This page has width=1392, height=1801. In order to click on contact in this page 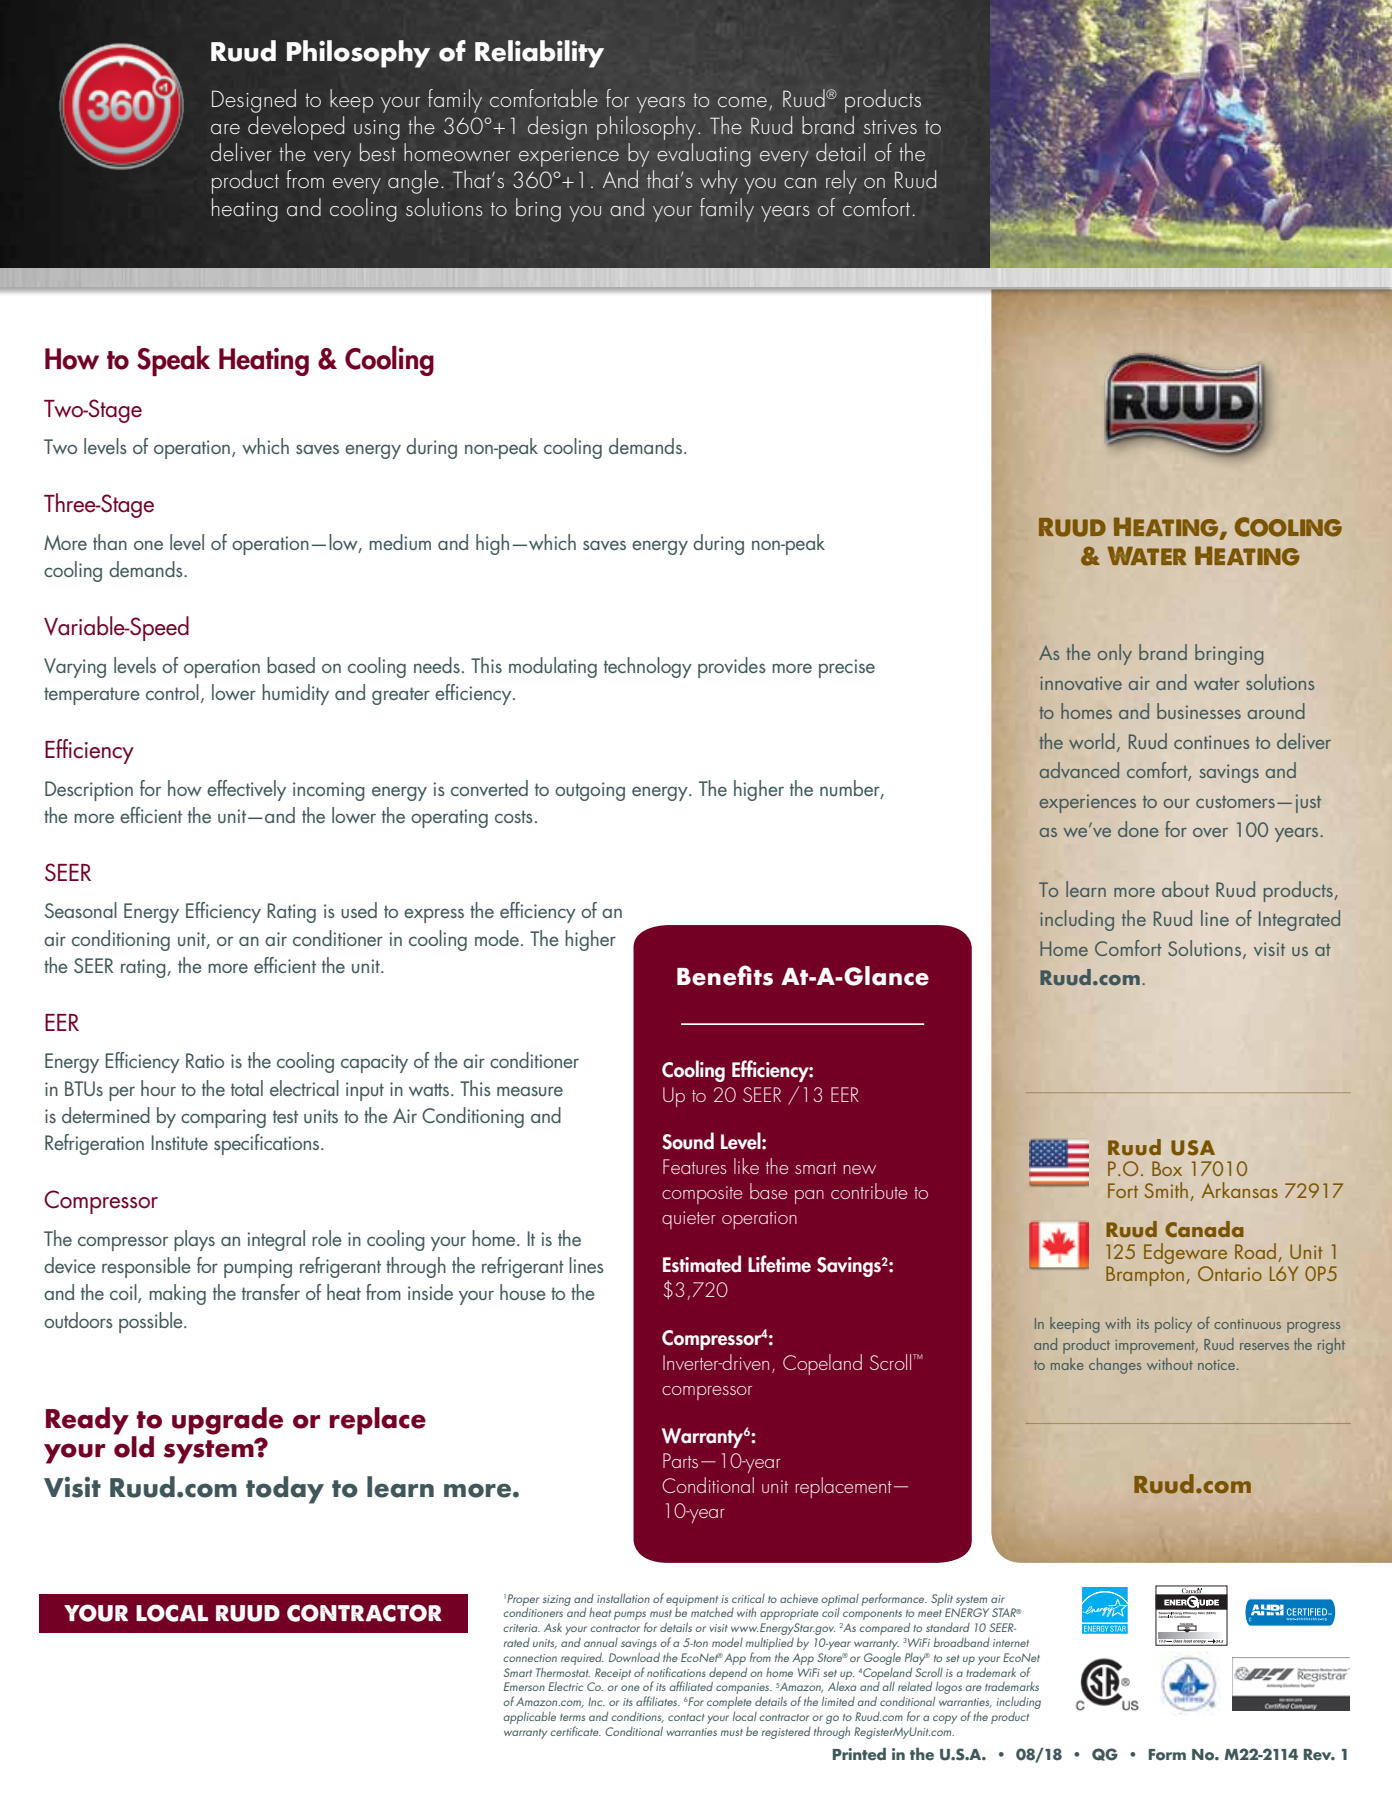, I will do `click(686, 1717)`.
